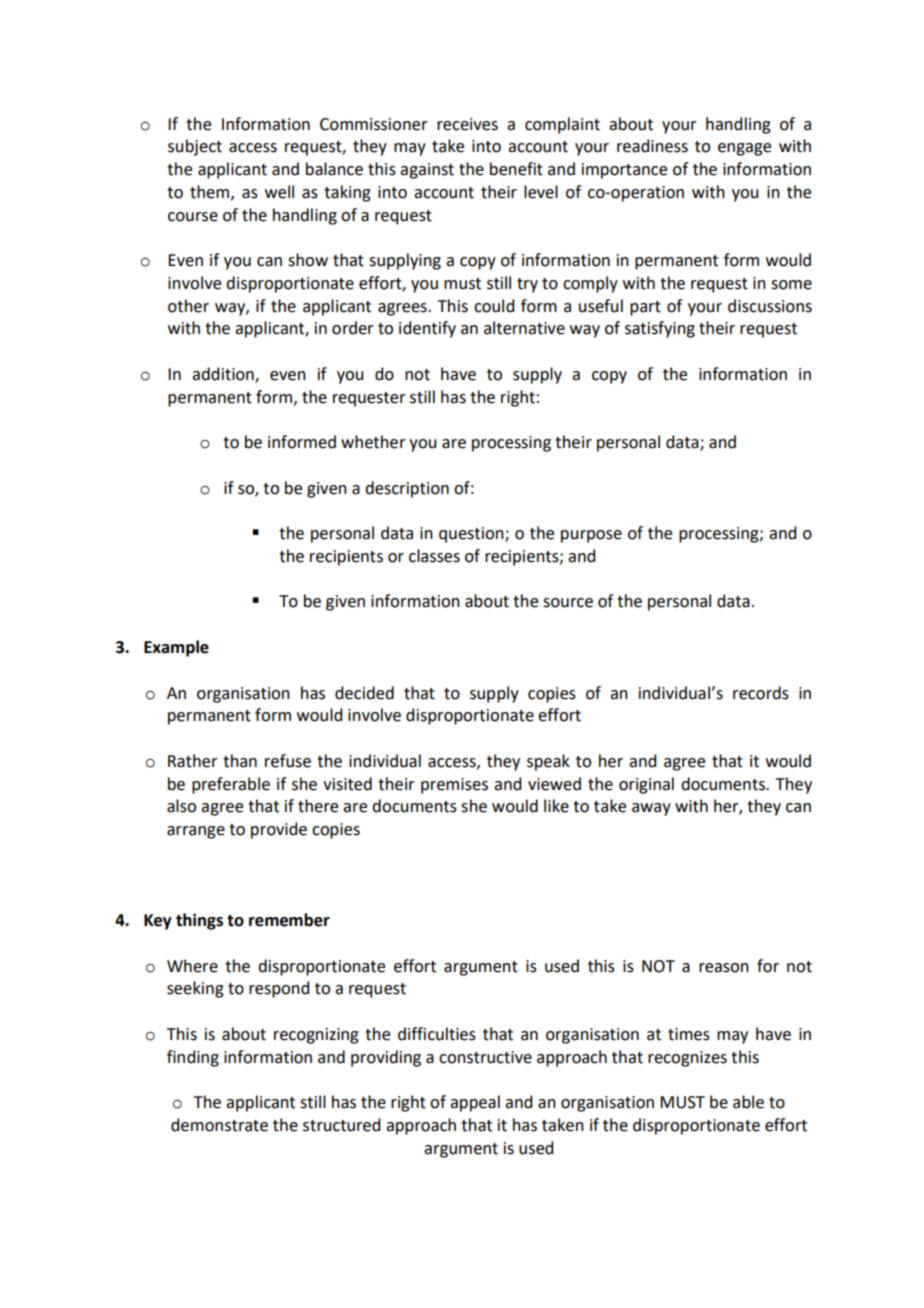  Describe the element at coordinates (475, 1103) in the screenshot. I see `appeal` at that location.
